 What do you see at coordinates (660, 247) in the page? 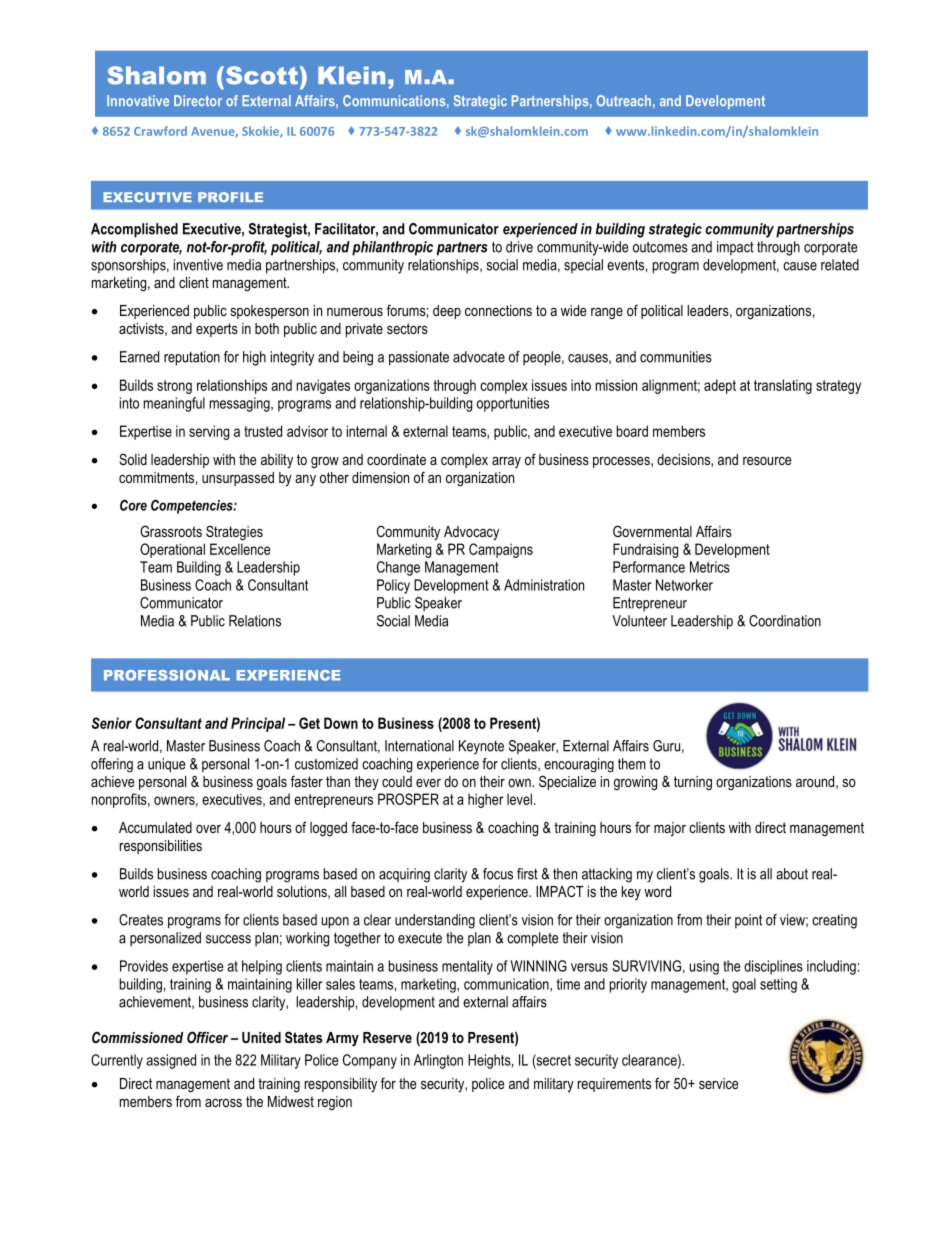
I see `outcomes` at bounding box center [660, 247].
